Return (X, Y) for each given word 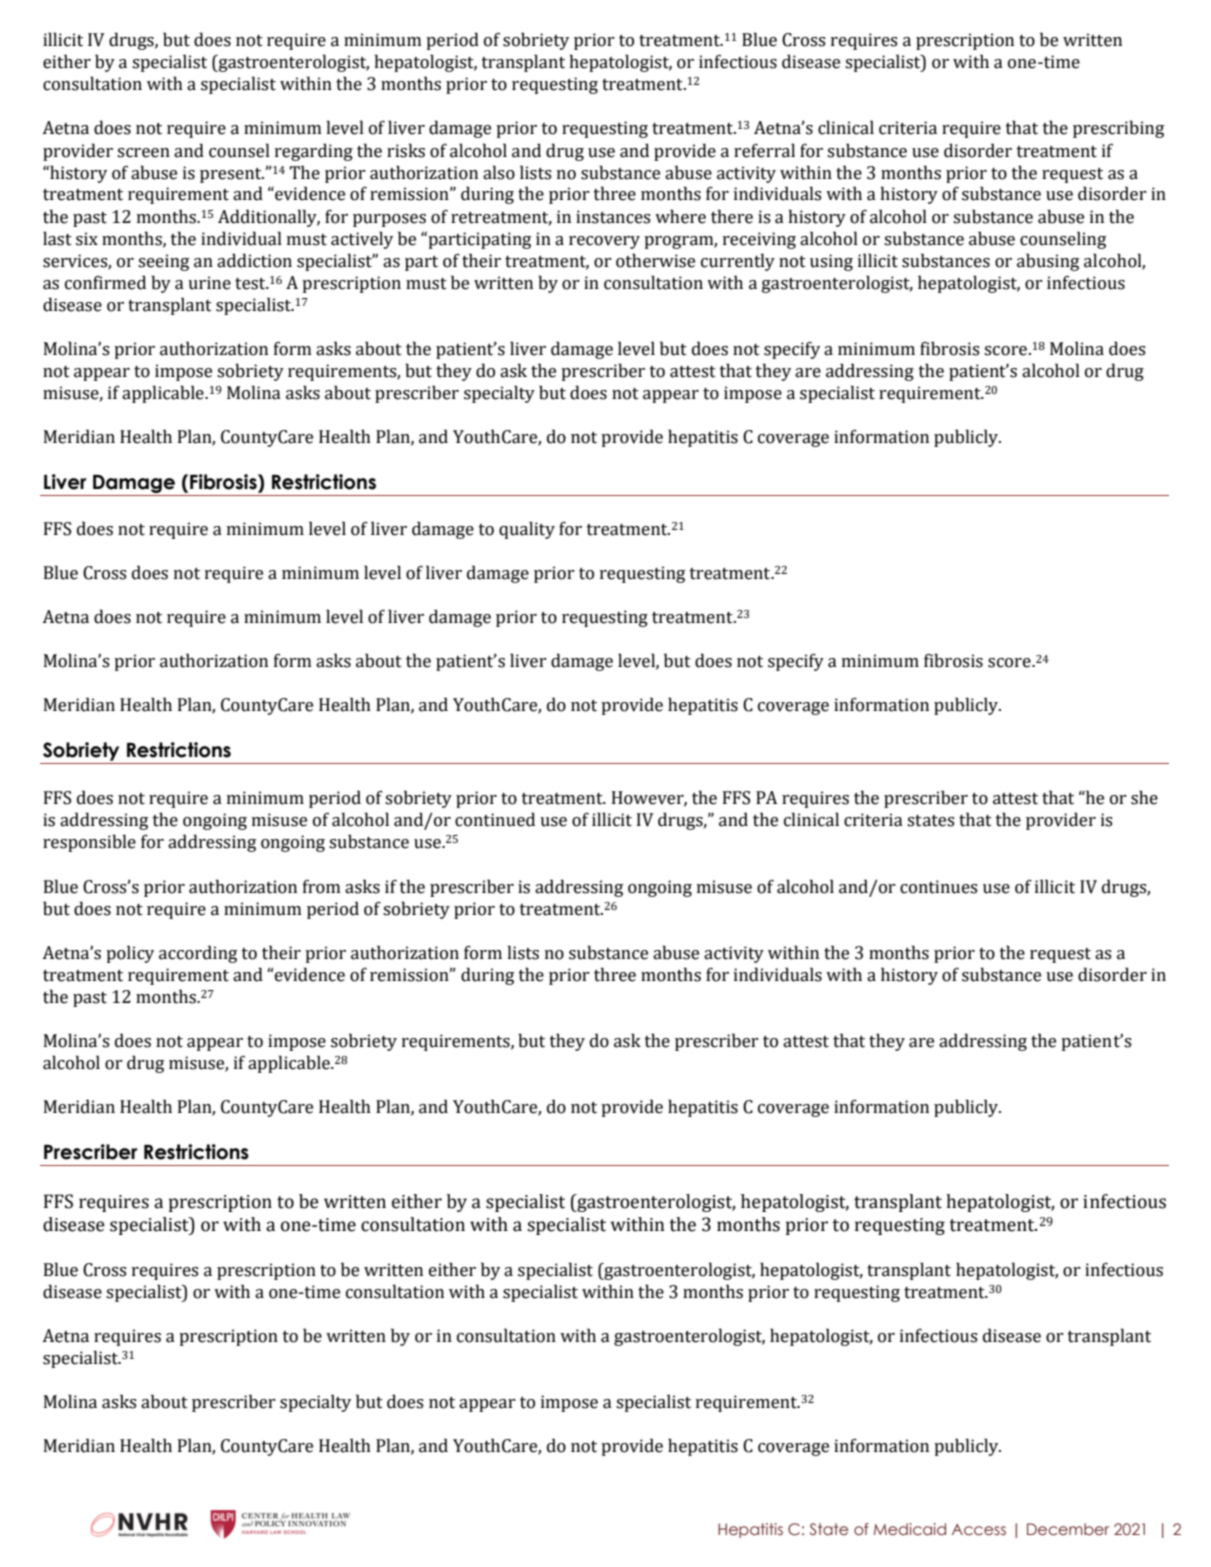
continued (495, 819)
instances (613, 217)
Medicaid (910, 1529)
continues (939, 887)
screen (143, 153)
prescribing (1118, 129)
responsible (89, 843)
